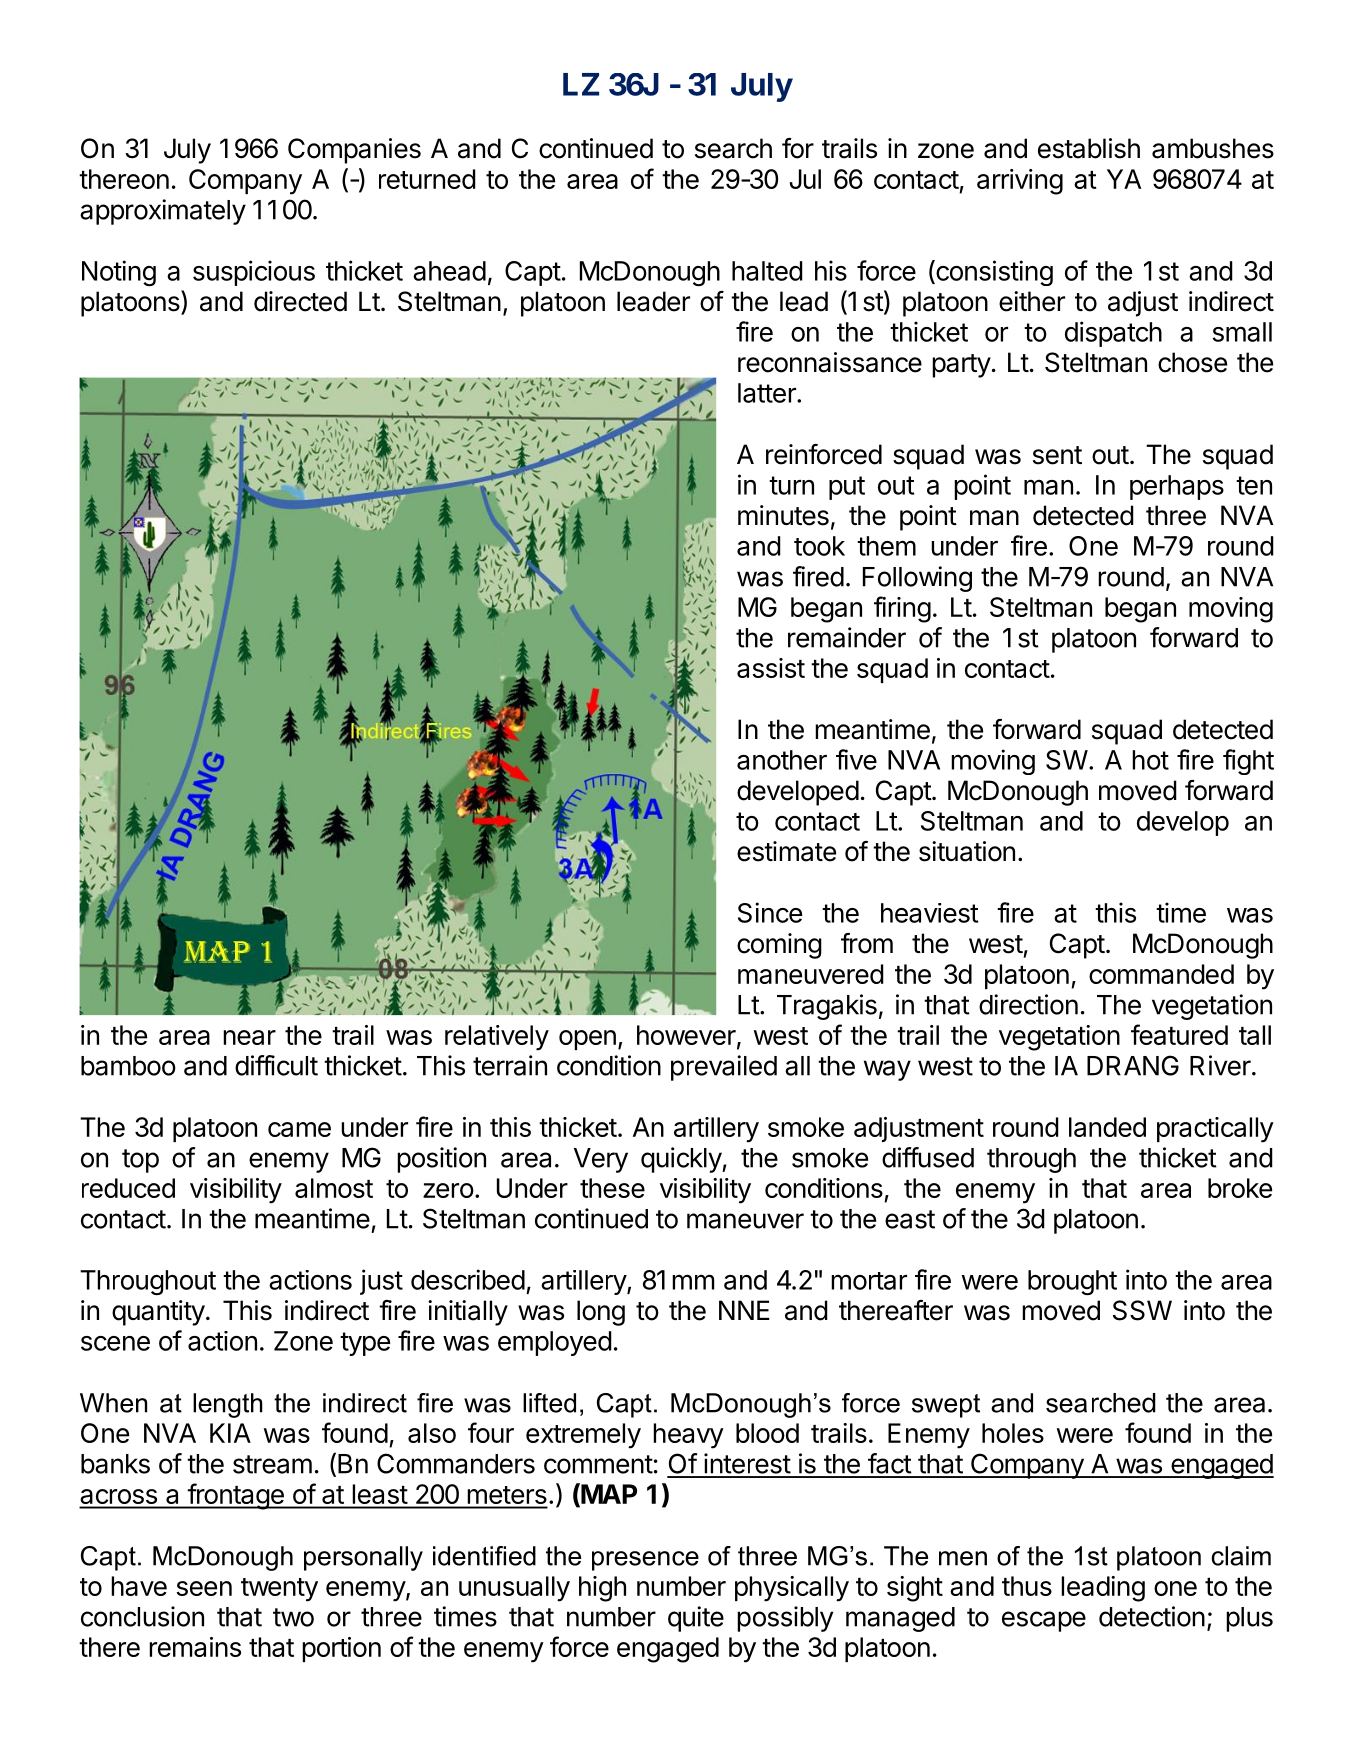 This screenshot has height=1751, width=1353. I want to click on near, so click(249, 1037).
